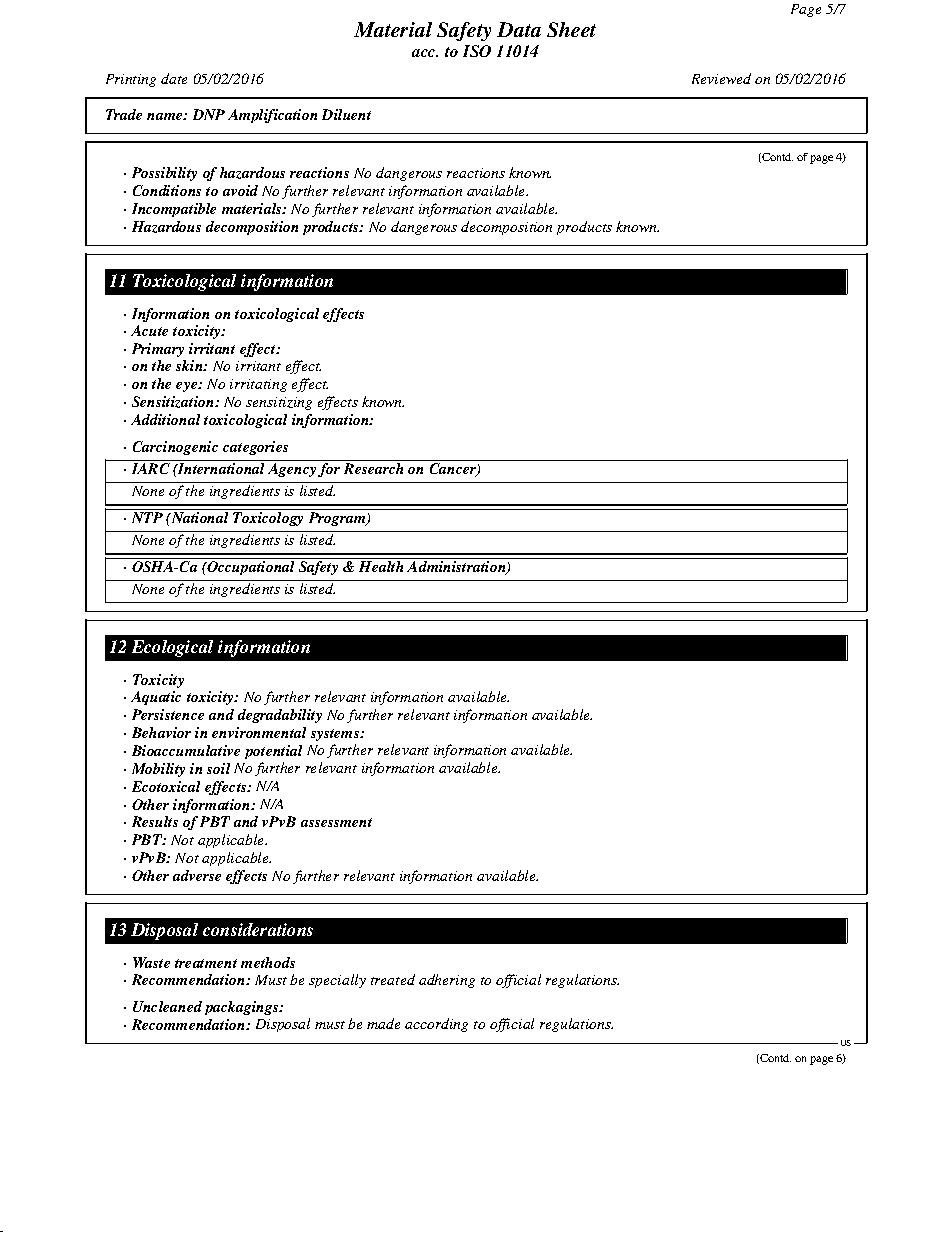  What do you see at coordinates (147, 517) in the page?
I see `NTP` at bounding box center [147, 517].
